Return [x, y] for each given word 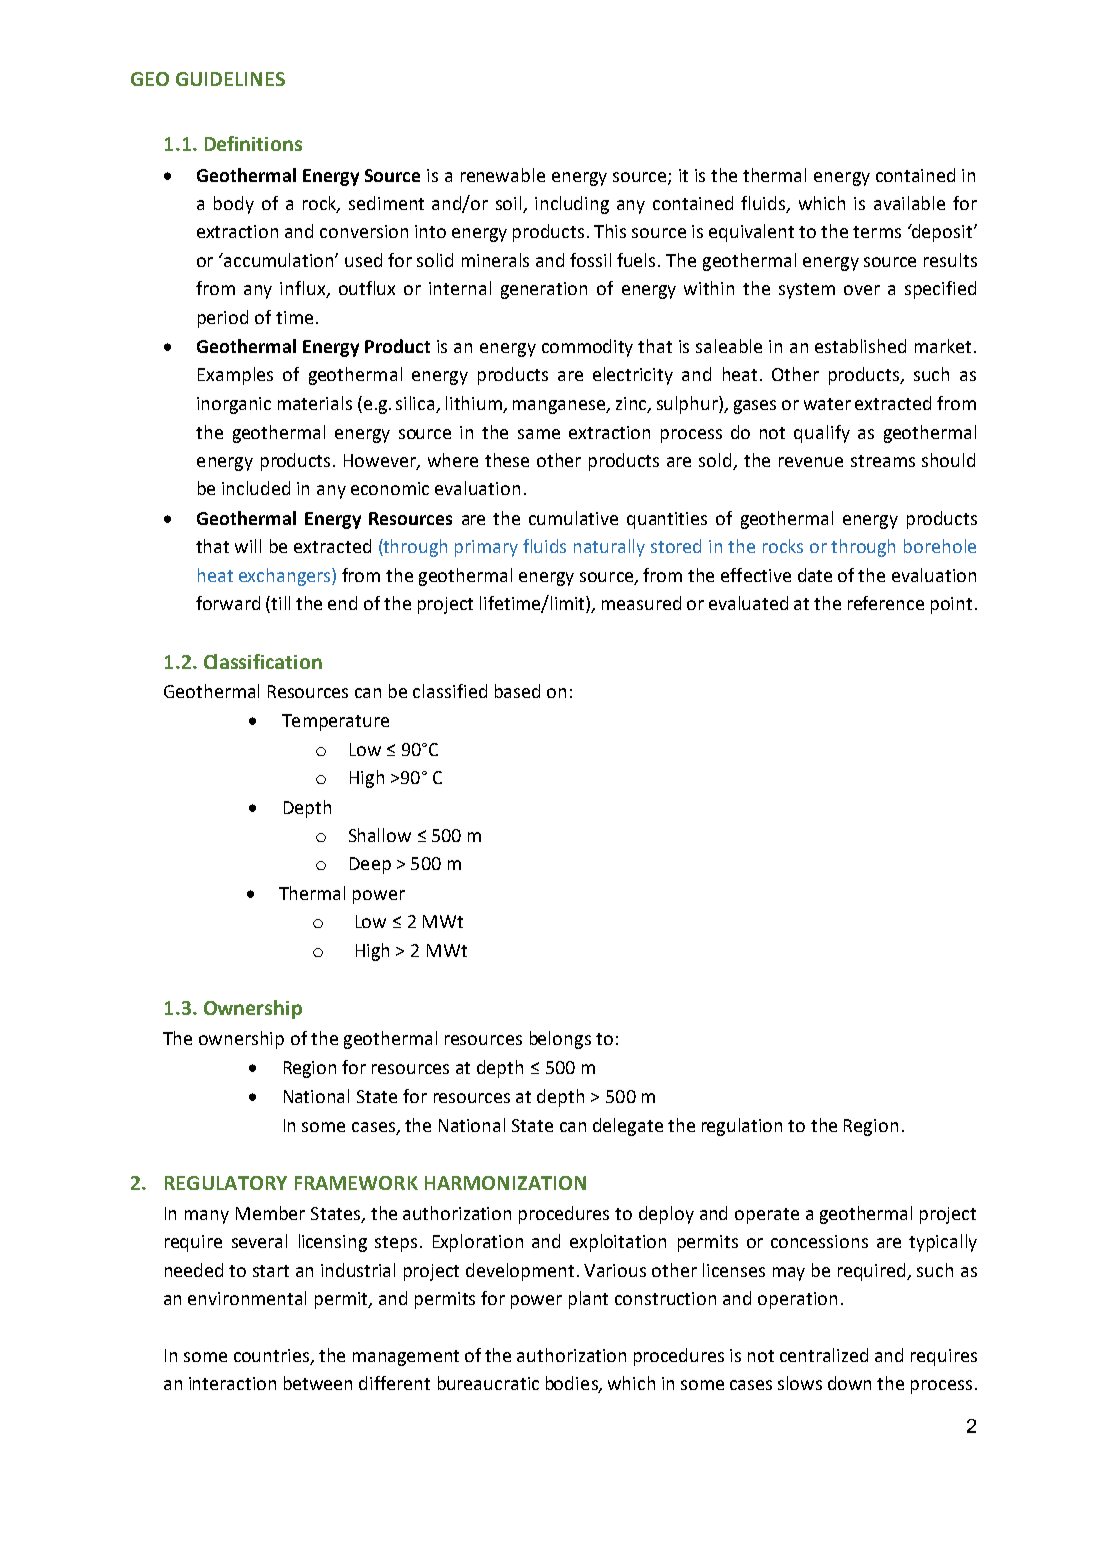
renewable [503, 175]
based [517, 691]
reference [886, 603]
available [909, 203]
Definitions [253, 143]
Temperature [335, 722]
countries [271, 1355]
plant [588, 1300]
